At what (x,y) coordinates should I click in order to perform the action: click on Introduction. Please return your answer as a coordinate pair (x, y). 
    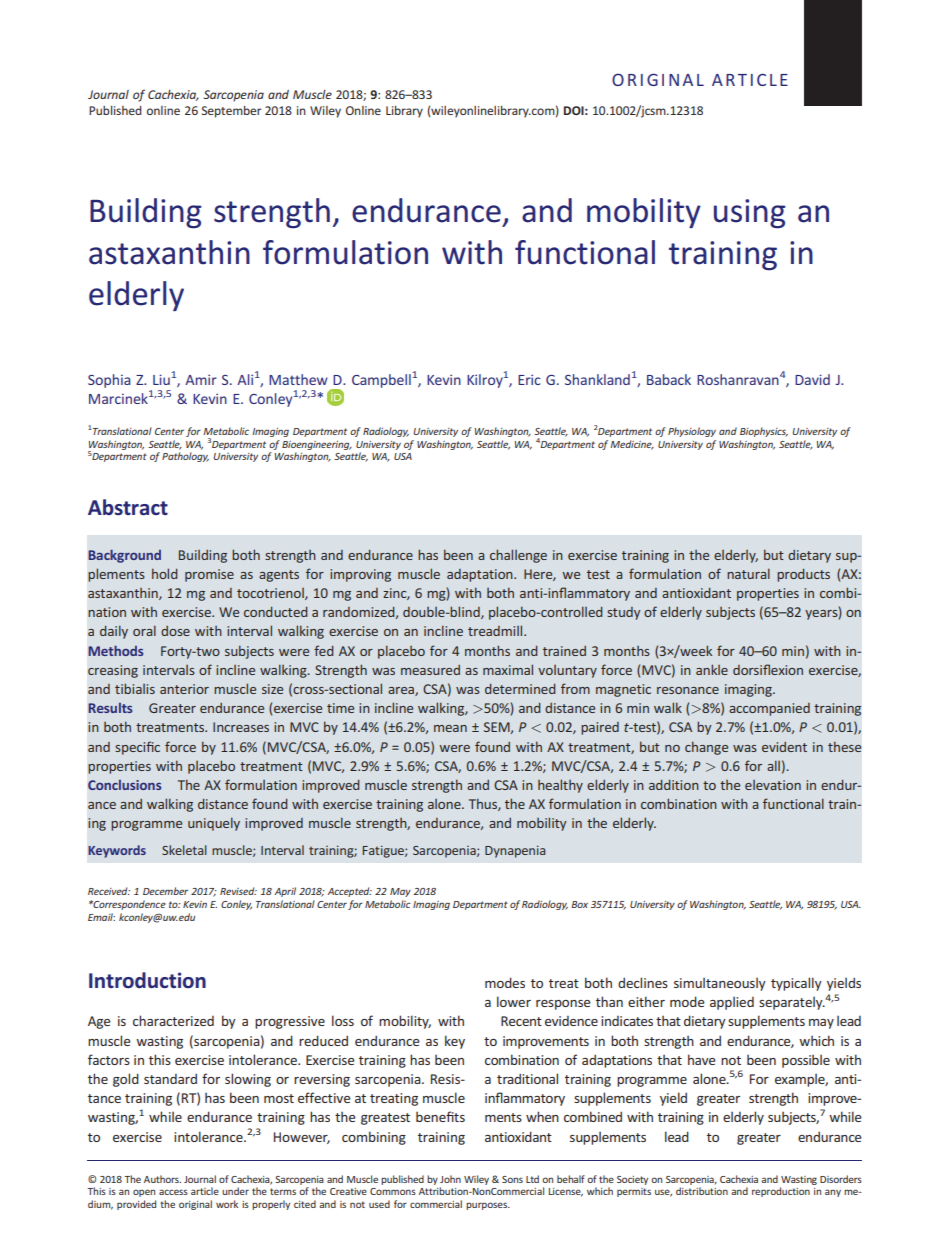
    Looking at the image, I should click on (147, 980).
